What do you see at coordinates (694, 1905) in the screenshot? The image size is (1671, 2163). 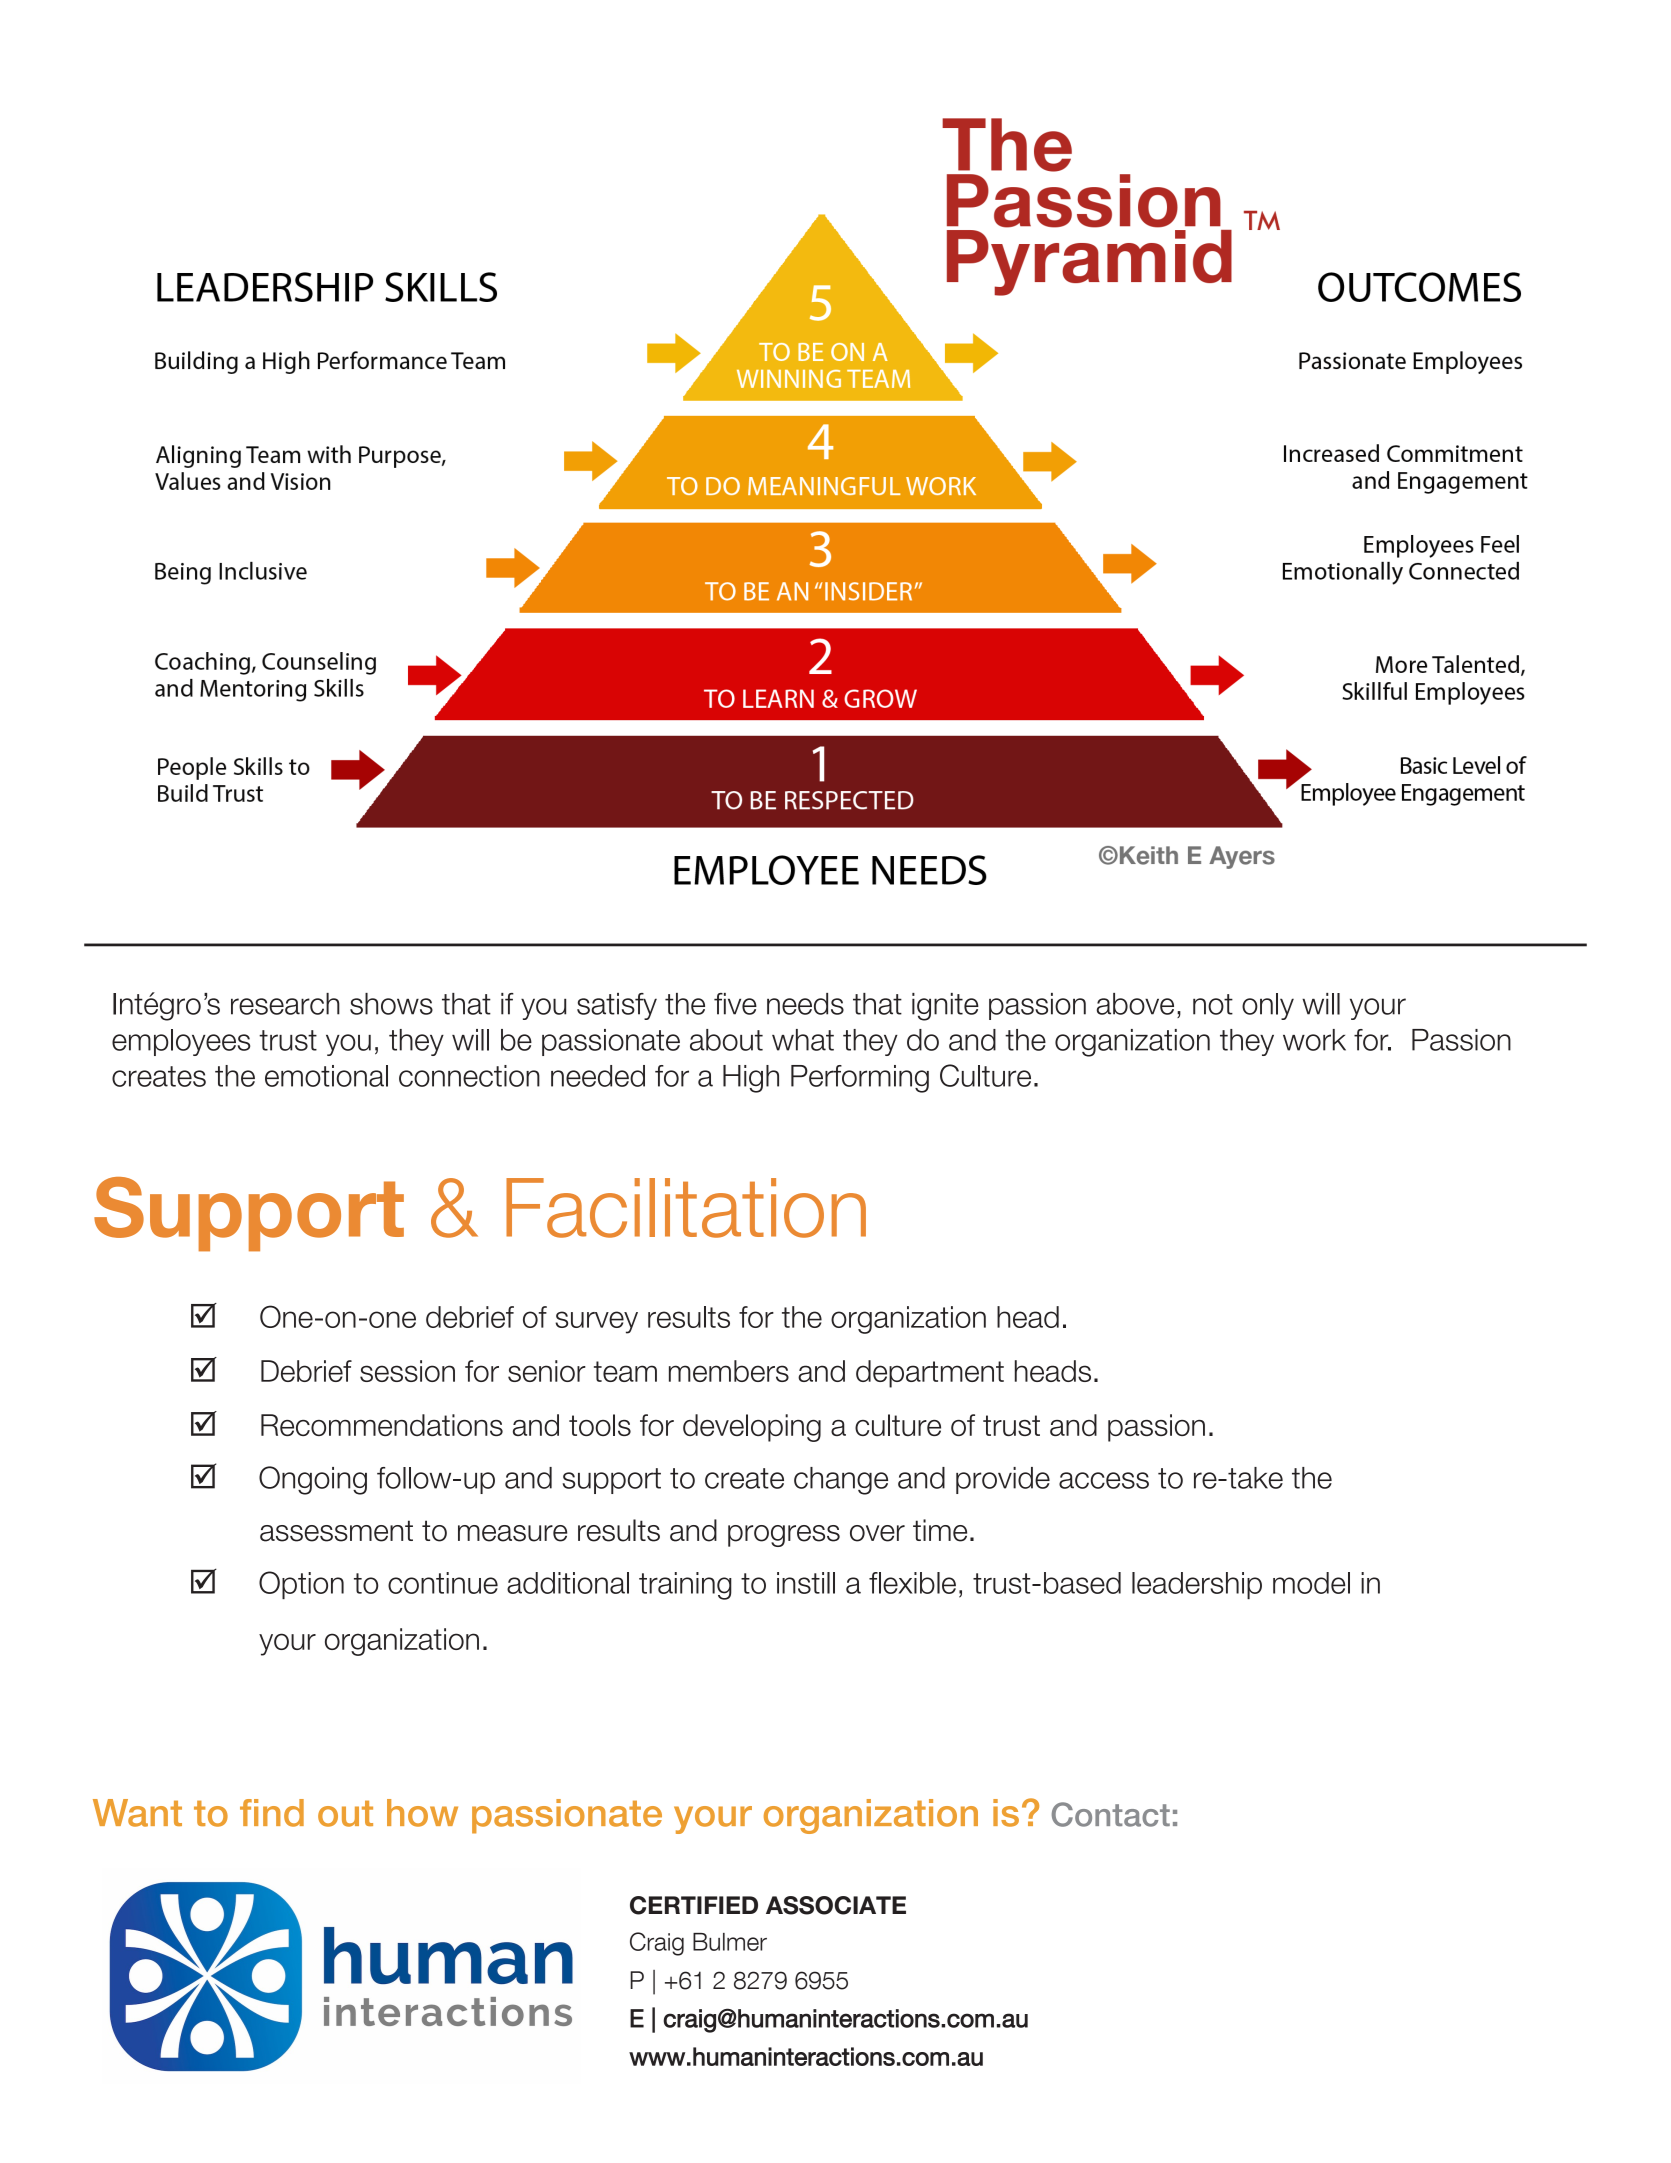 I see `CERTIFIED` at bounding box center [694, 1905].
